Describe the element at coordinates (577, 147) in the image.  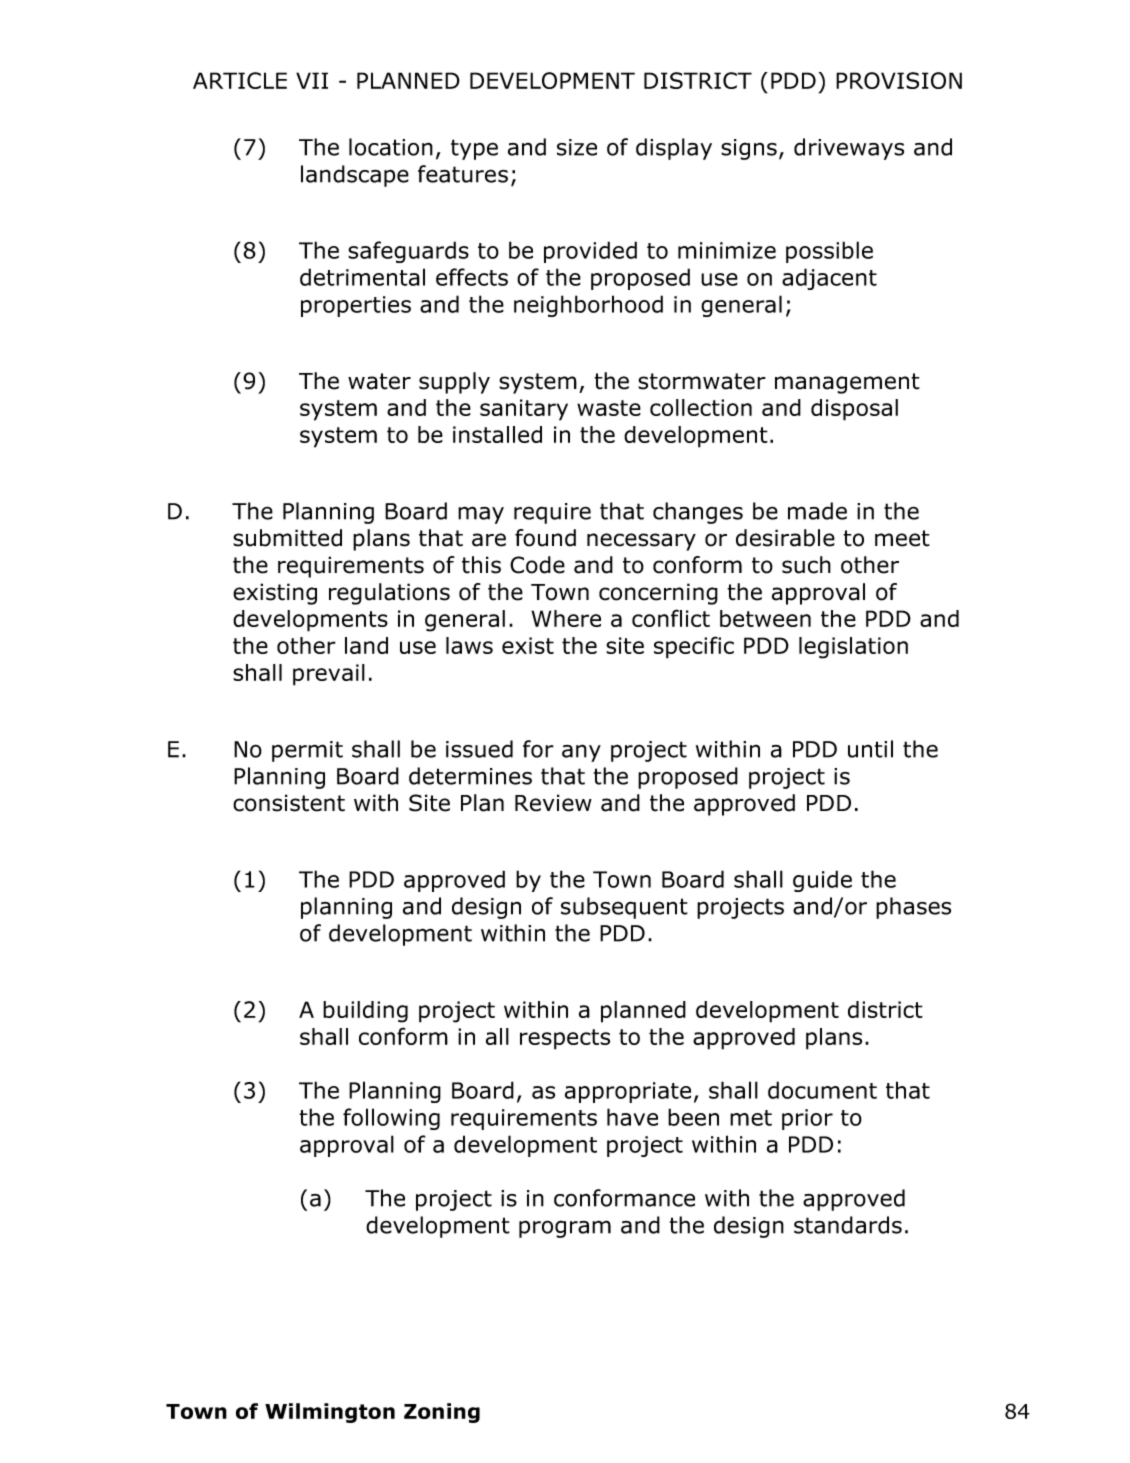
I see `size` at that location.
